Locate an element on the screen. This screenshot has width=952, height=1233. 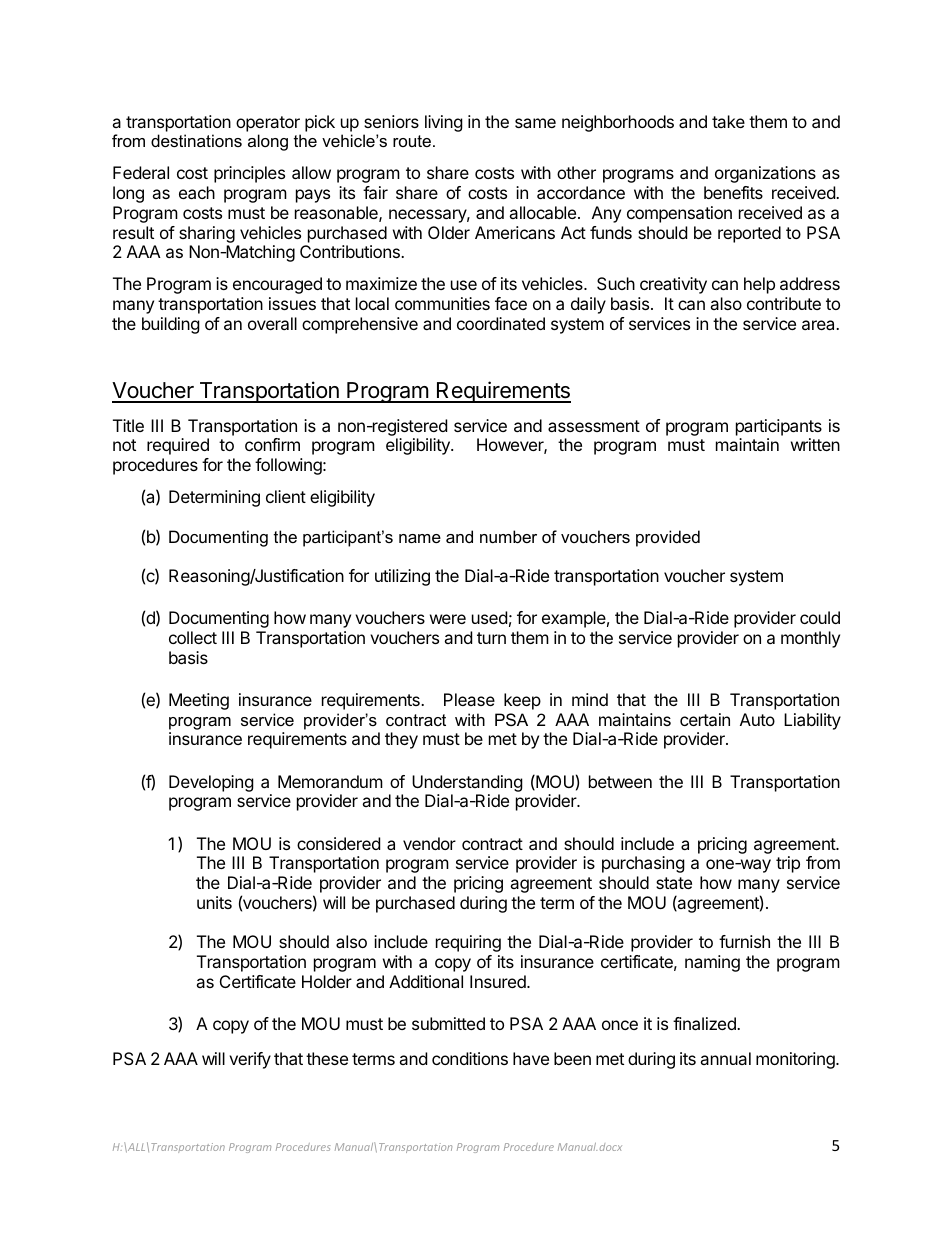
finalized is located at coordinates (705, 1023).
